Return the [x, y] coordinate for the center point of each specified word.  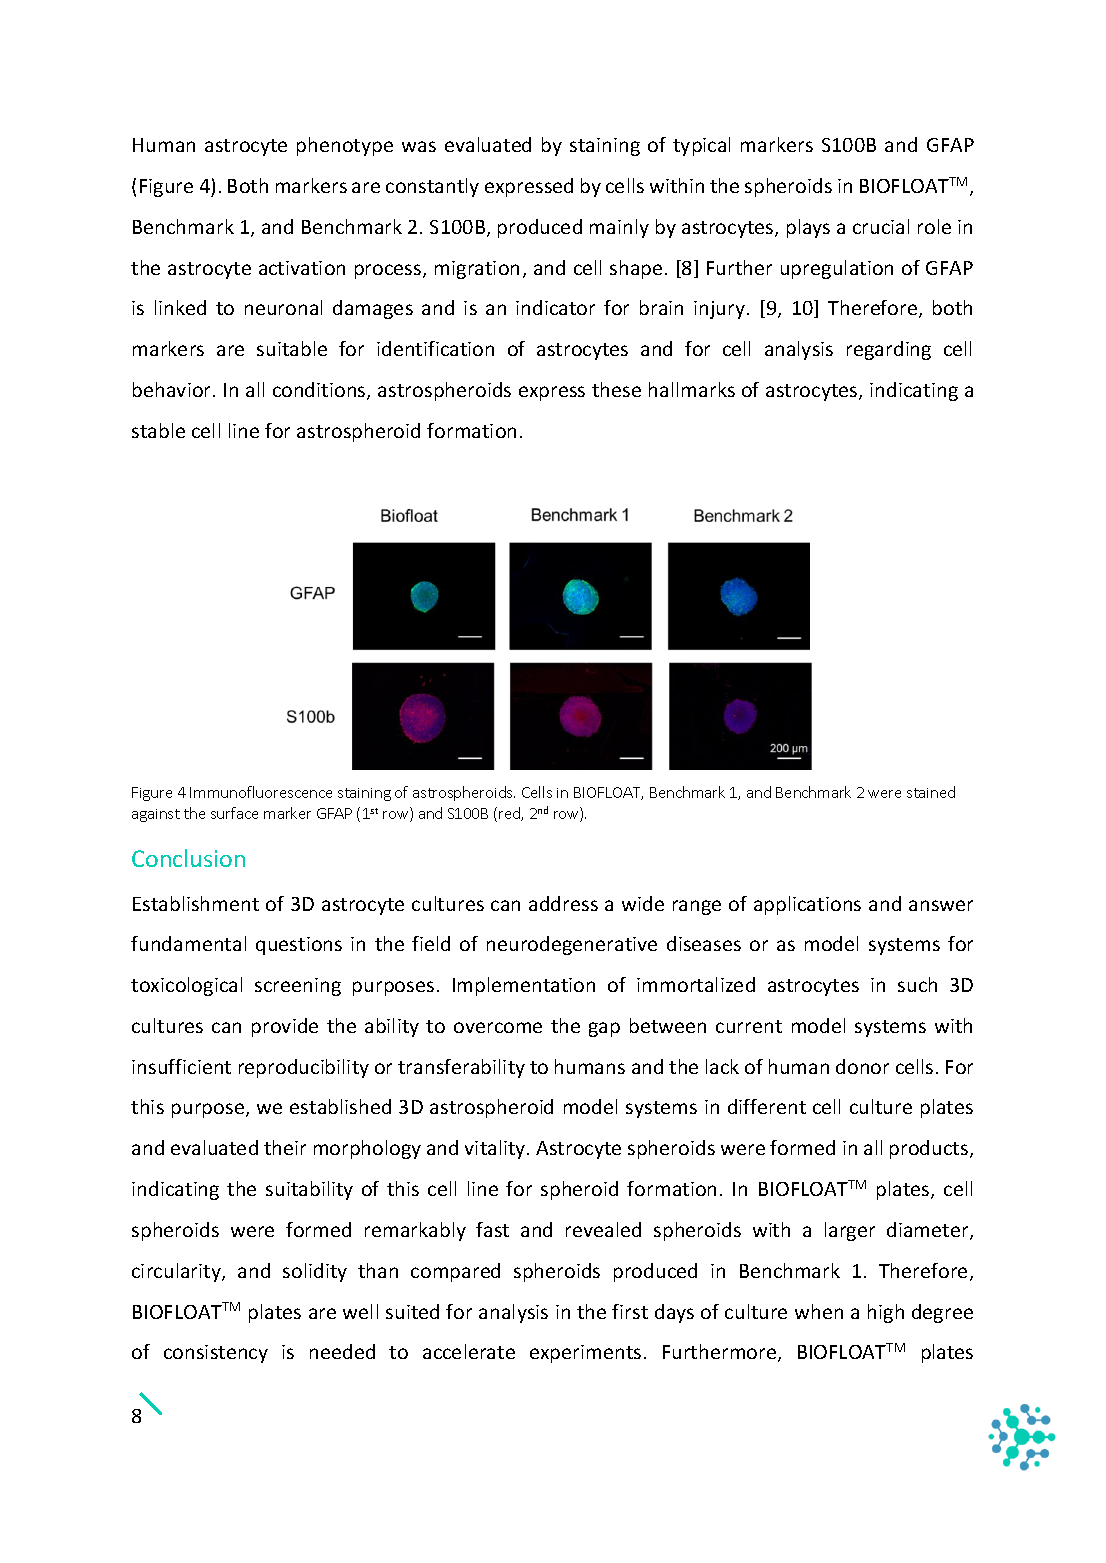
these [616, 389]
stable [158, 430]
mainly [619, 228]
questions [299, 946]
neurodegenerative [572, 945]
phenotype [345, 146]
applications [807, 905]
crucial [881, 226]
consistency [216, 1354]
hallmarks [692, 389]
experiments [585, 1354]
